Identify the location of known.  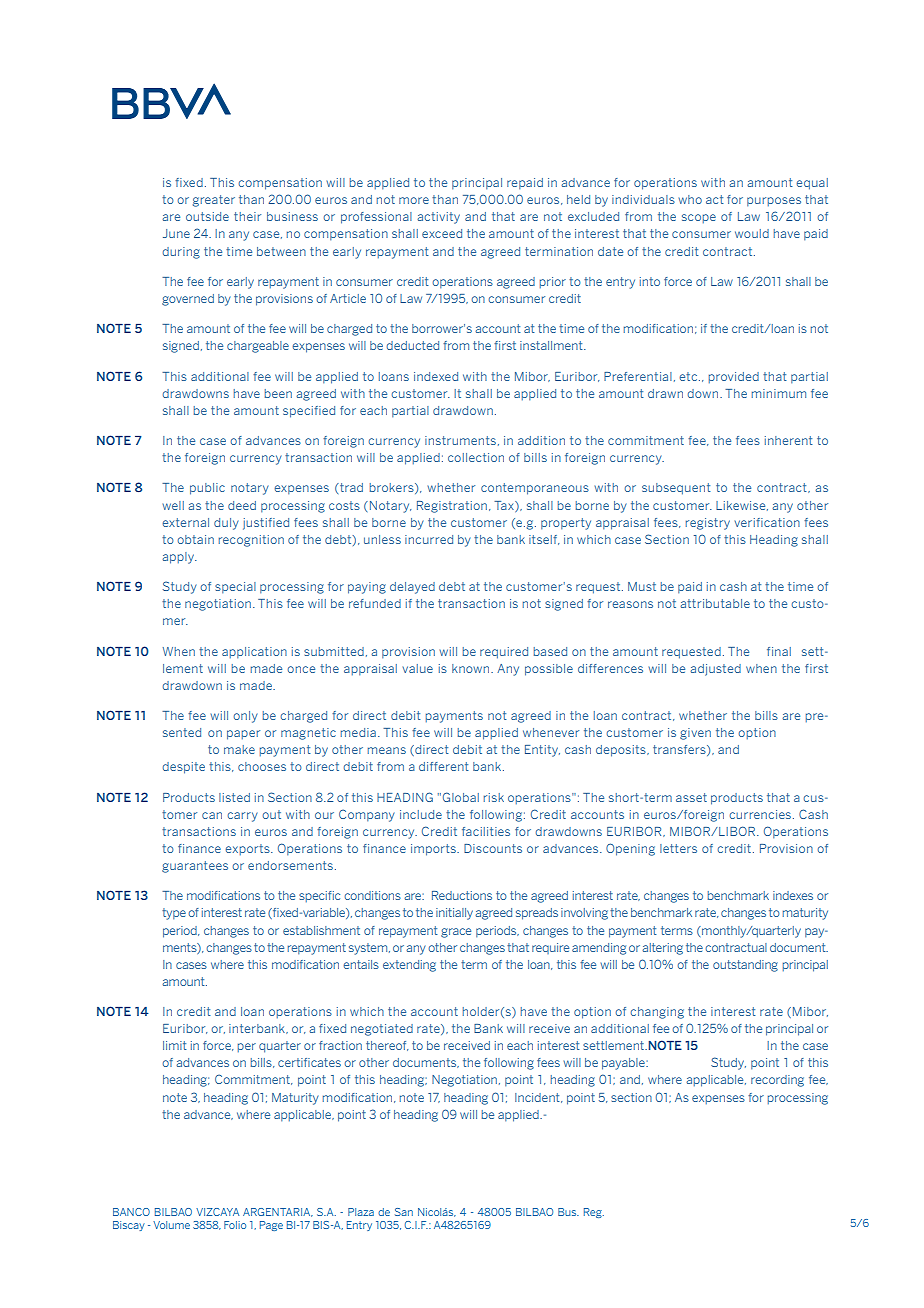
(472, 668).
